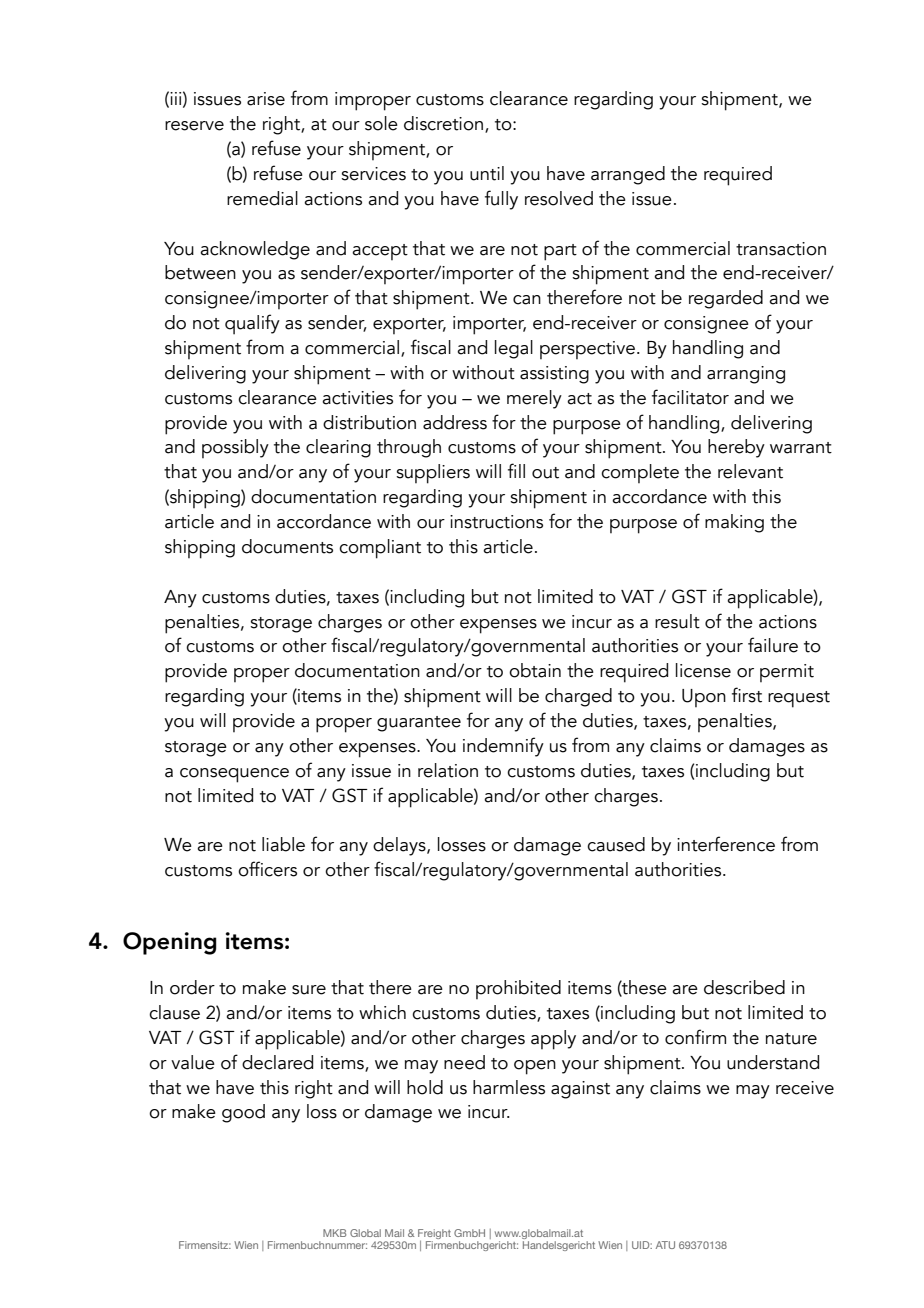 The image size is (924, 1308). What do you see at coordinates (400, 846) in the page?
I see `delays` at bounding box center [400, 846].
